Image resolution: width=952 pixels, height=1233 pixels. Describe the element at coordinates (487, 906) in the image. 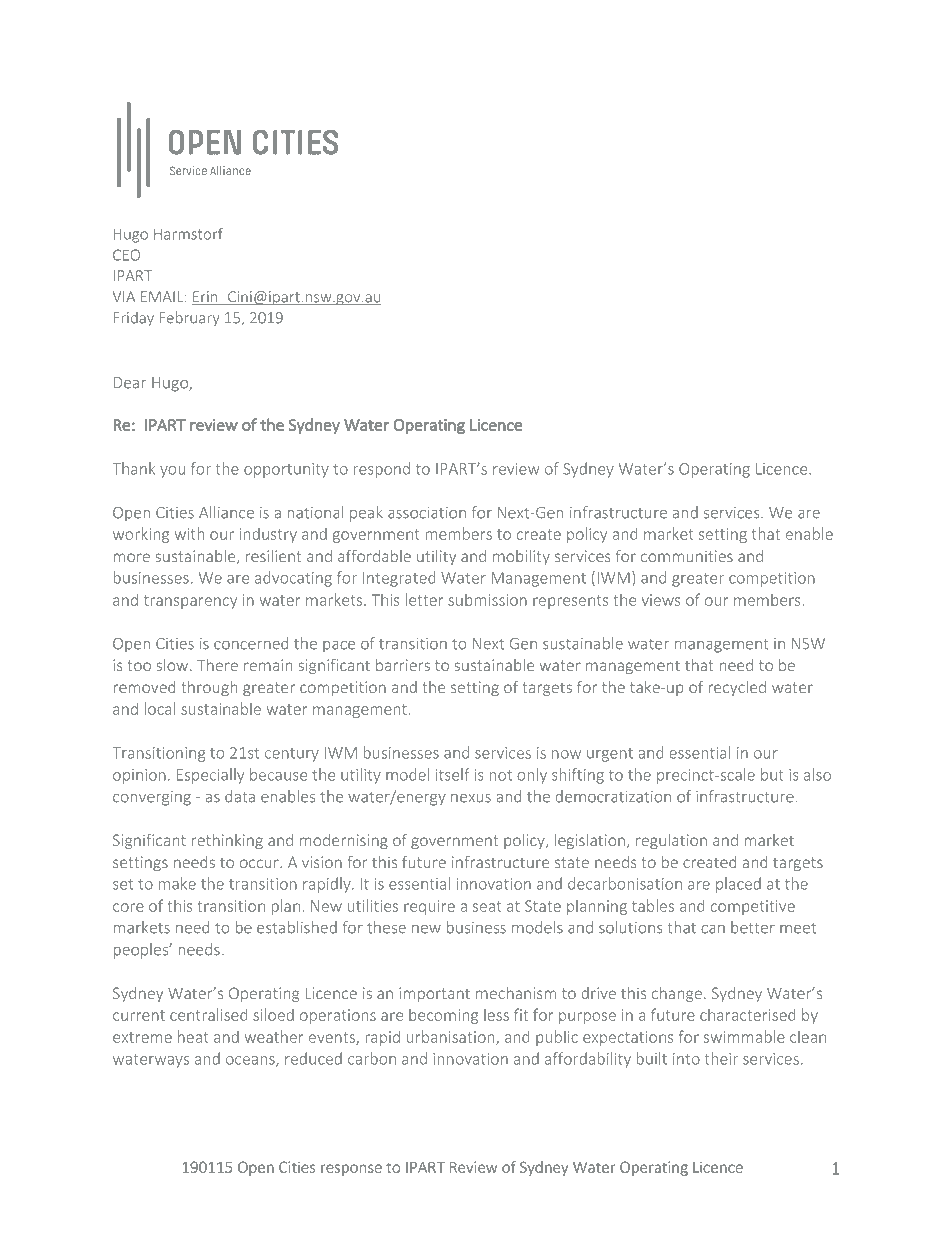

I see `seat` at that location.
